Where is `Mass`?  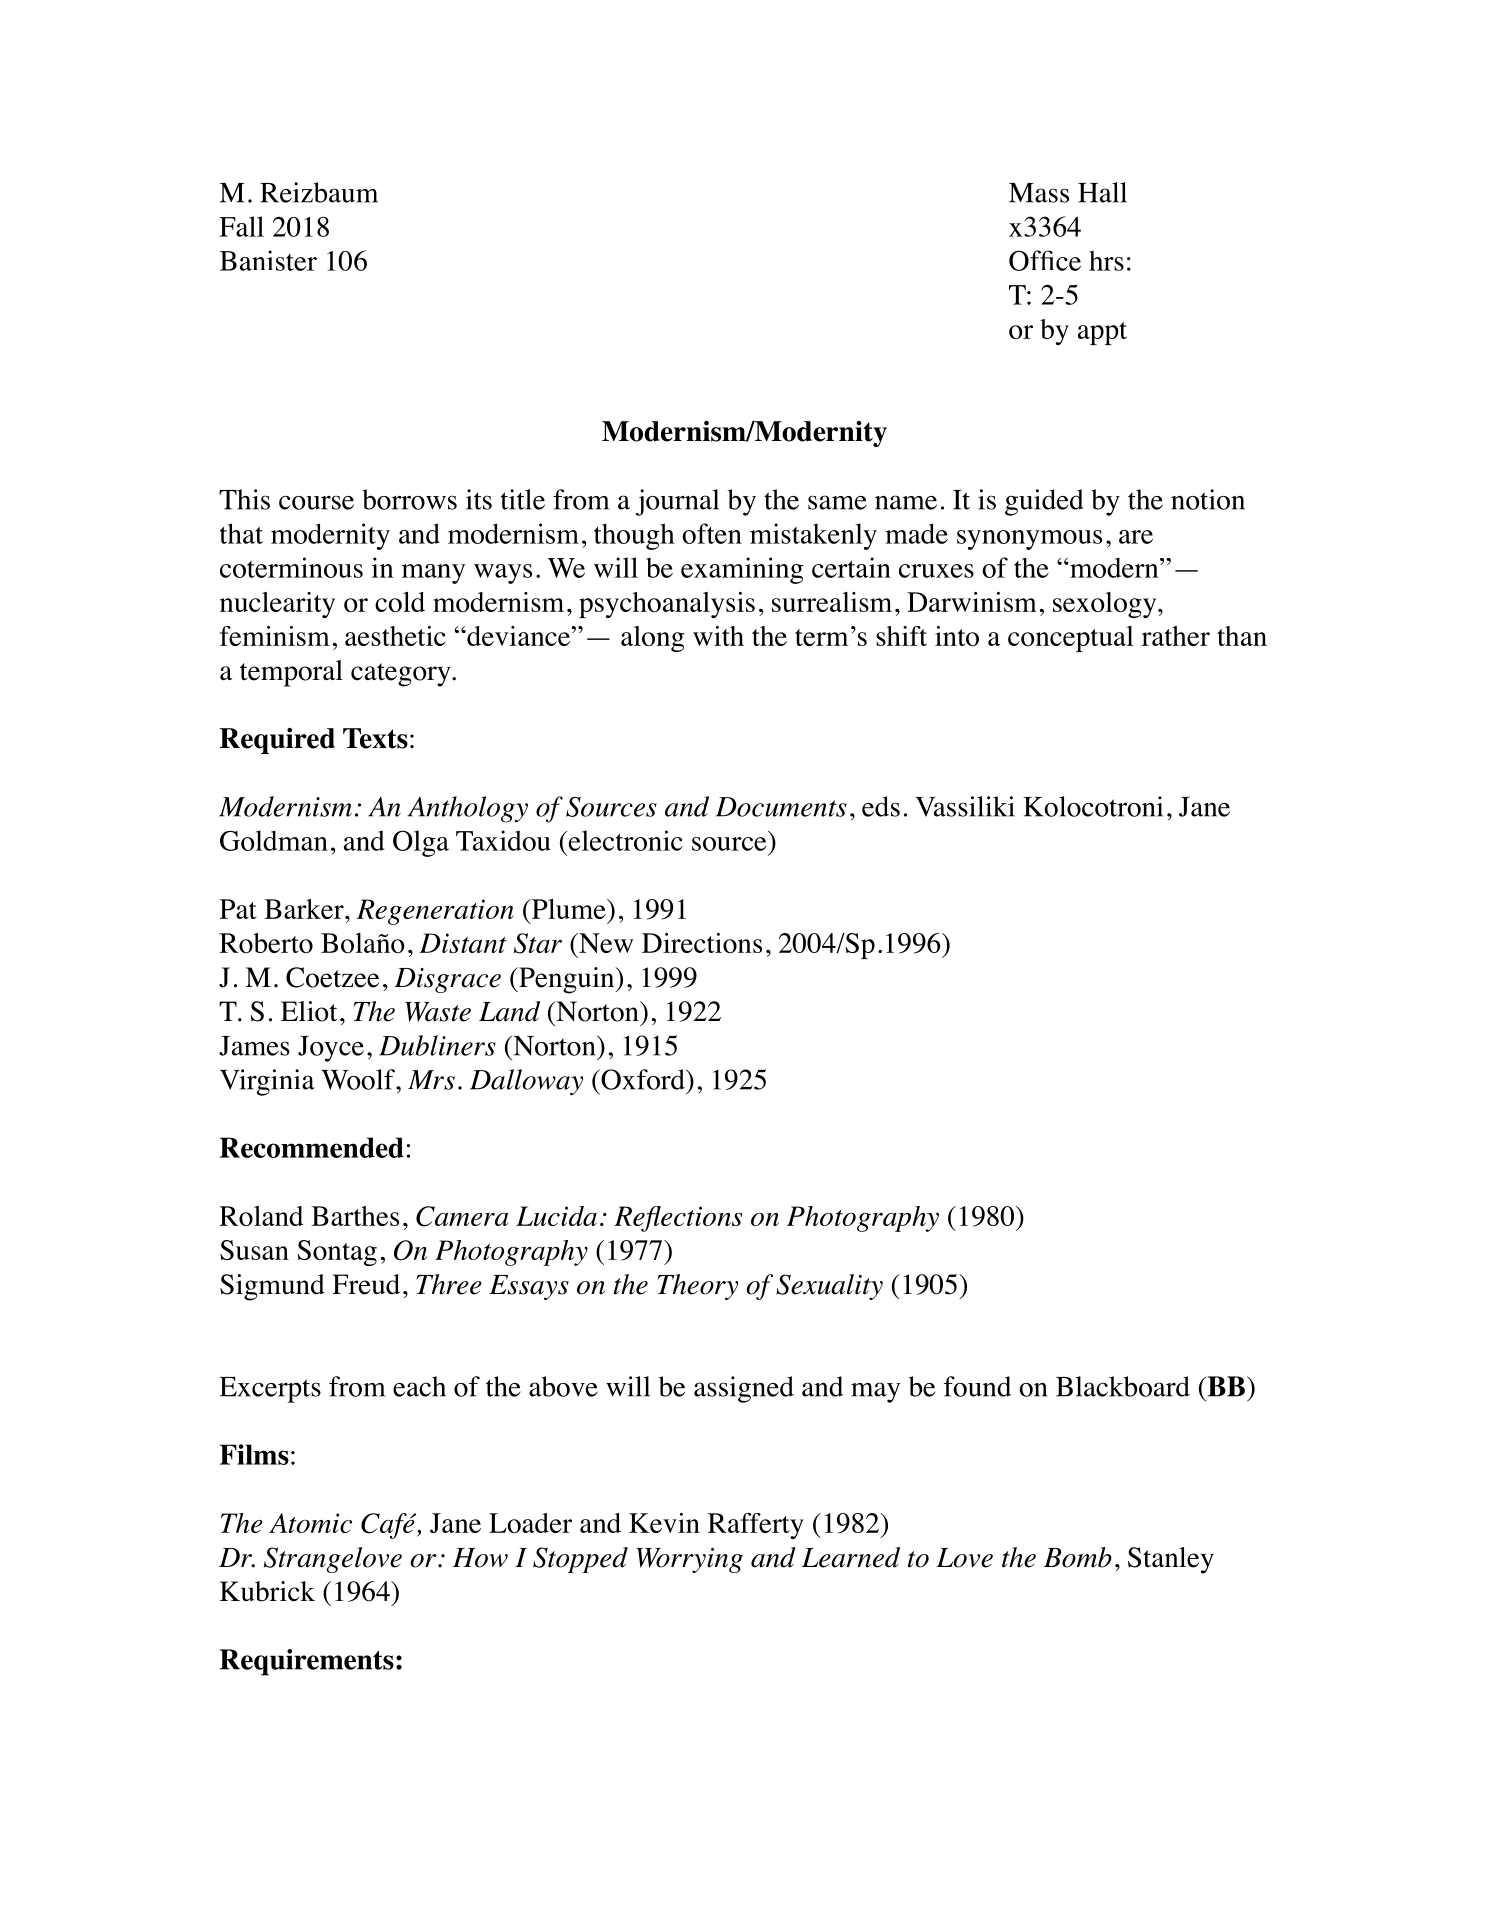
Mass is located at coordinates (1039, 193).
